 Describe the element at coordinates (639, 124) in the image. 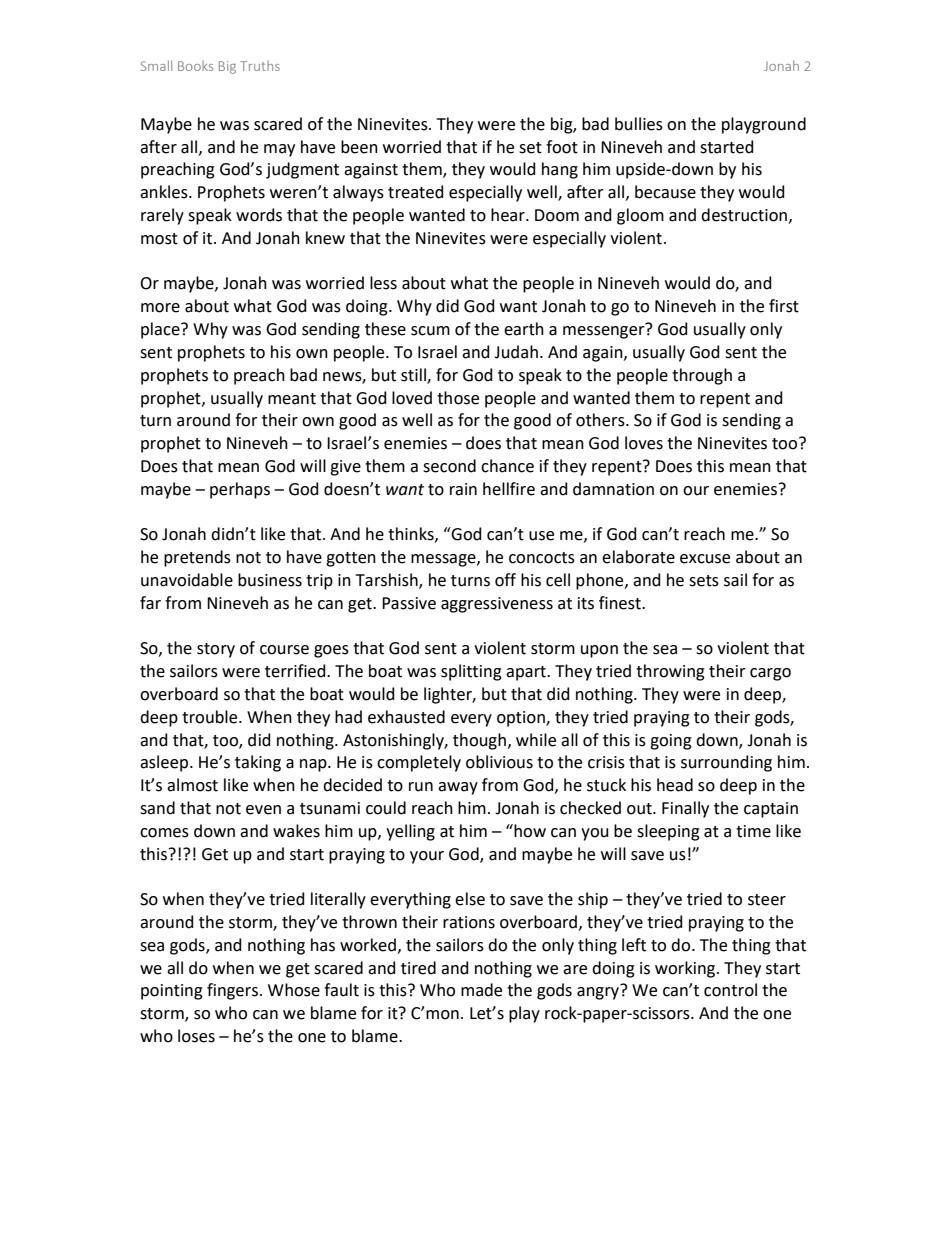

I see `bullies` at that location.
